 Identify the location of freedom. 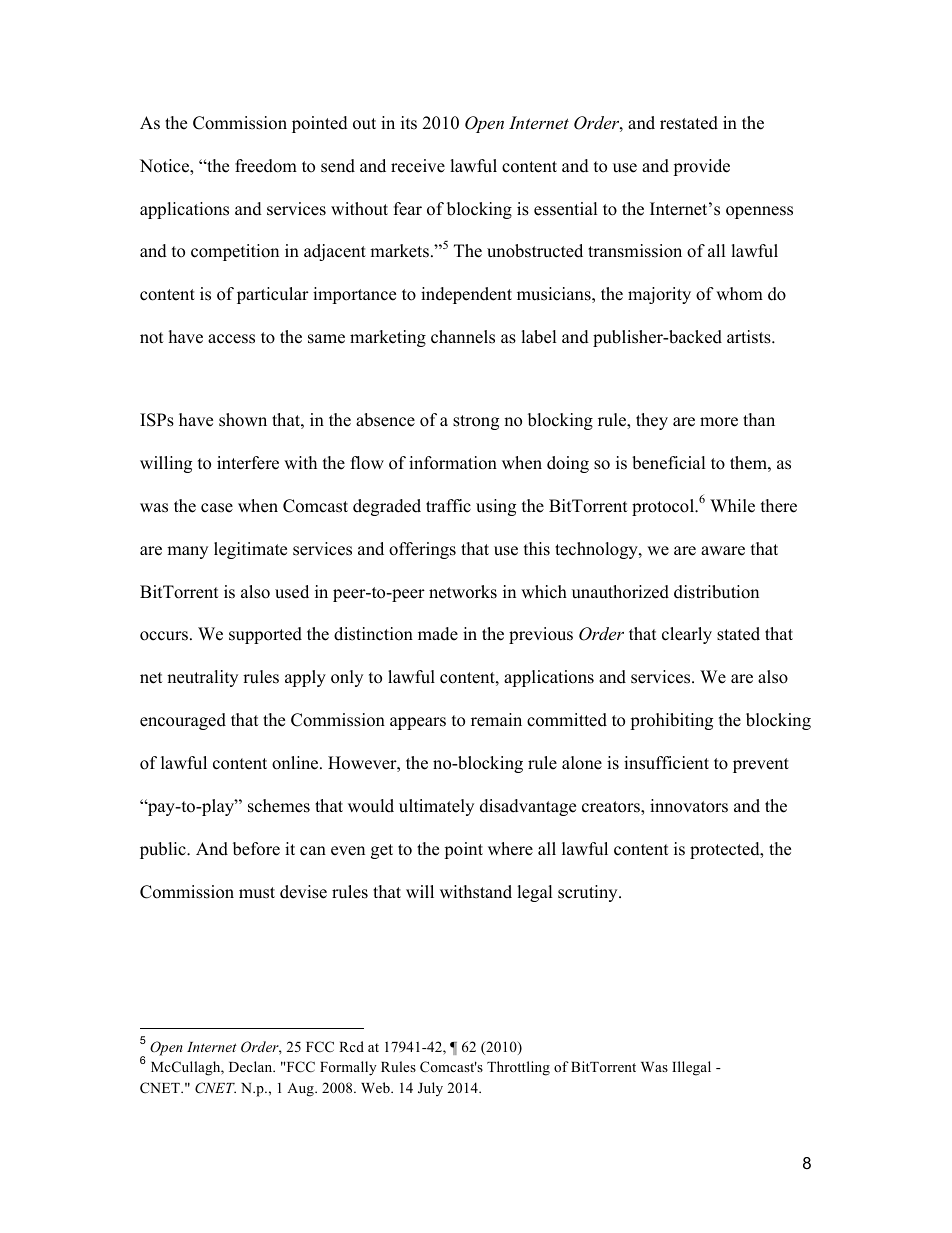
(266, 166).
